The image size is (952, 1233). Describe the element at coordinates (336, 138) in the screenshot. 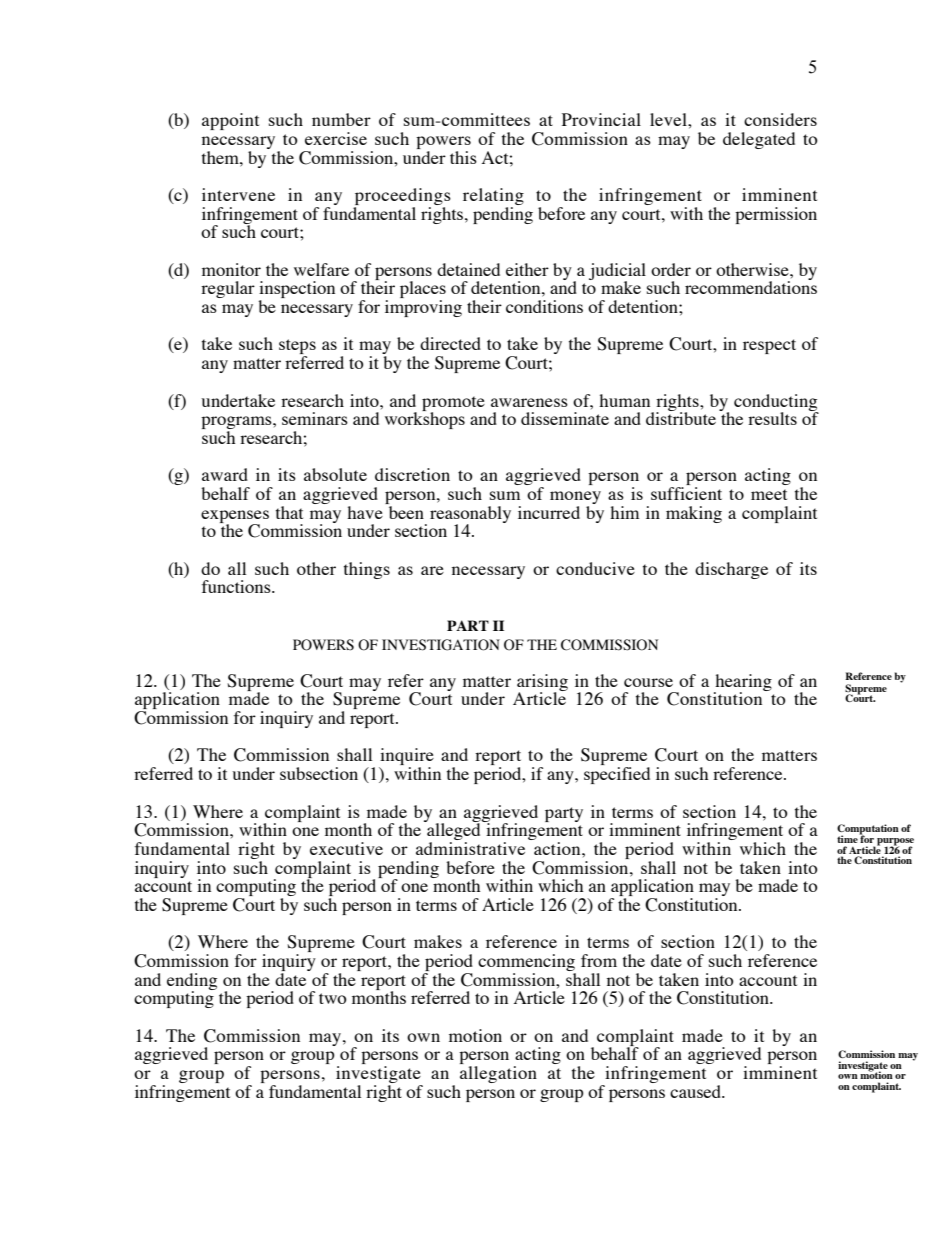

I see `exercise` at that location.
